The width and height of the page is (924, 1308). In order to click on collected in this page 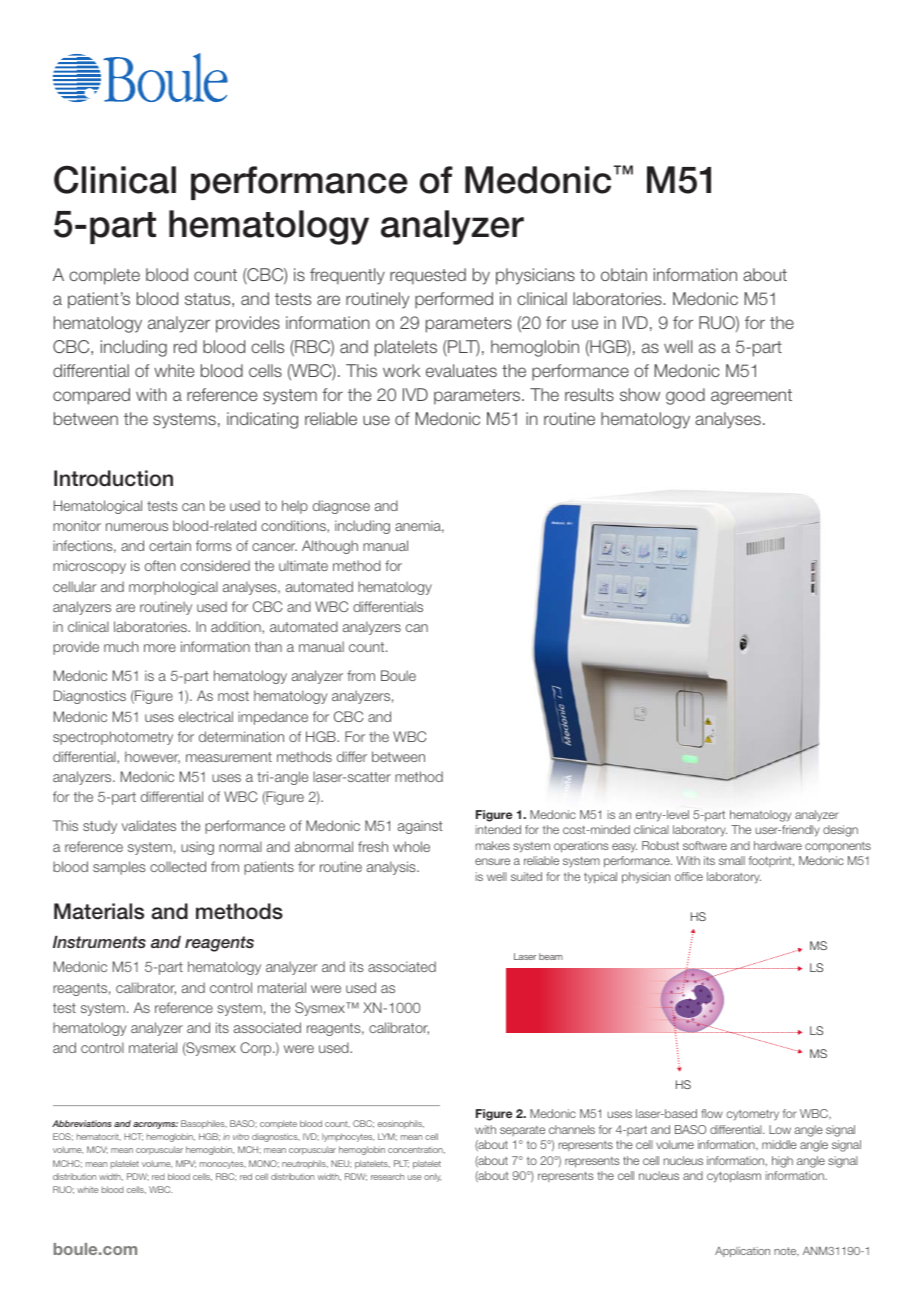, I will do `click(178, 866)`.
